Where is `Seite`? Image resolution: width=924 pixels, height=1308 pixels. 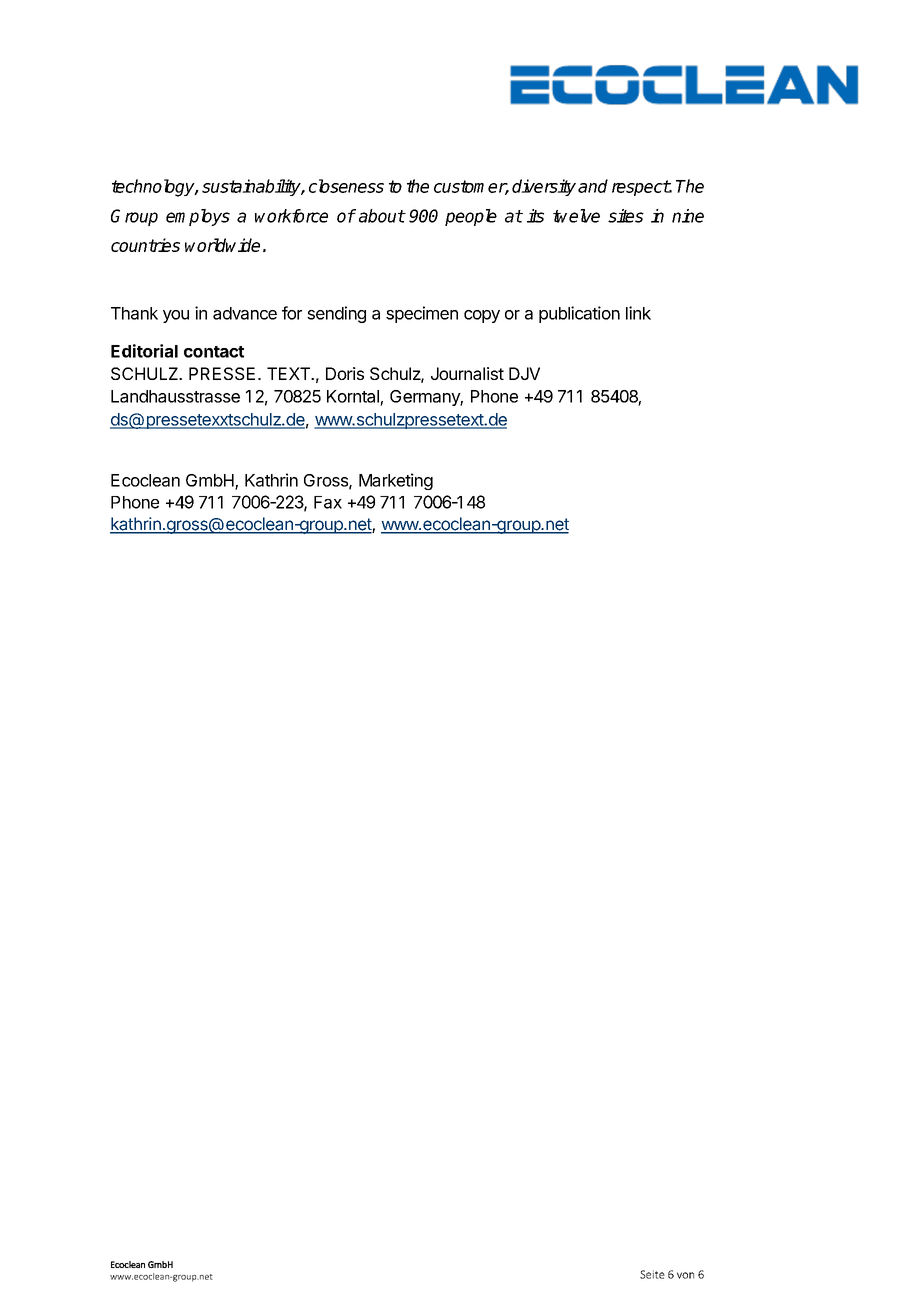 Seite is located at coordinates (652, 1274).
